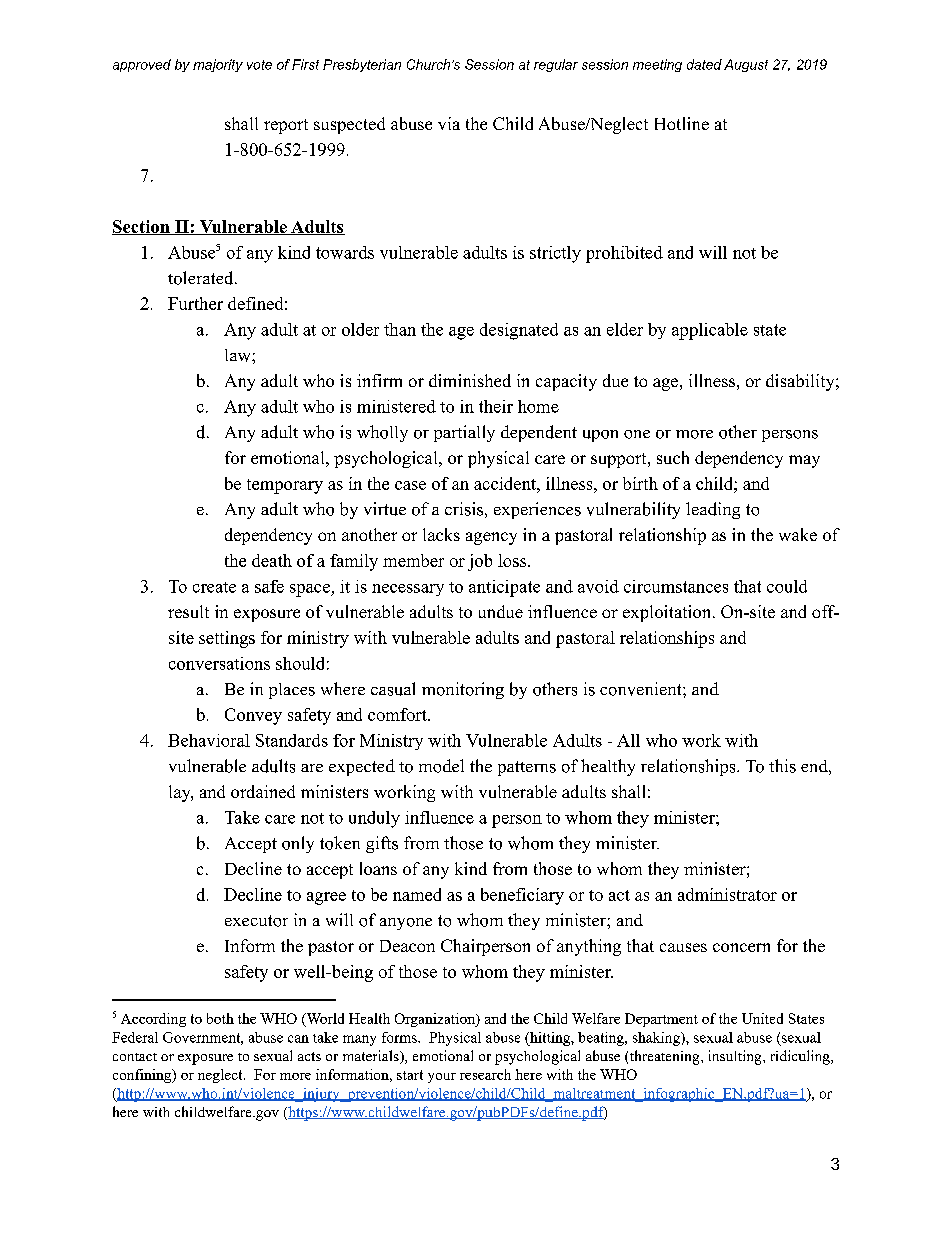 This screenshot has width=952, height=1233. What do you see at coordinates (480, 562) in the screenshot?
I see `job` at bounding box center [480, 562].
